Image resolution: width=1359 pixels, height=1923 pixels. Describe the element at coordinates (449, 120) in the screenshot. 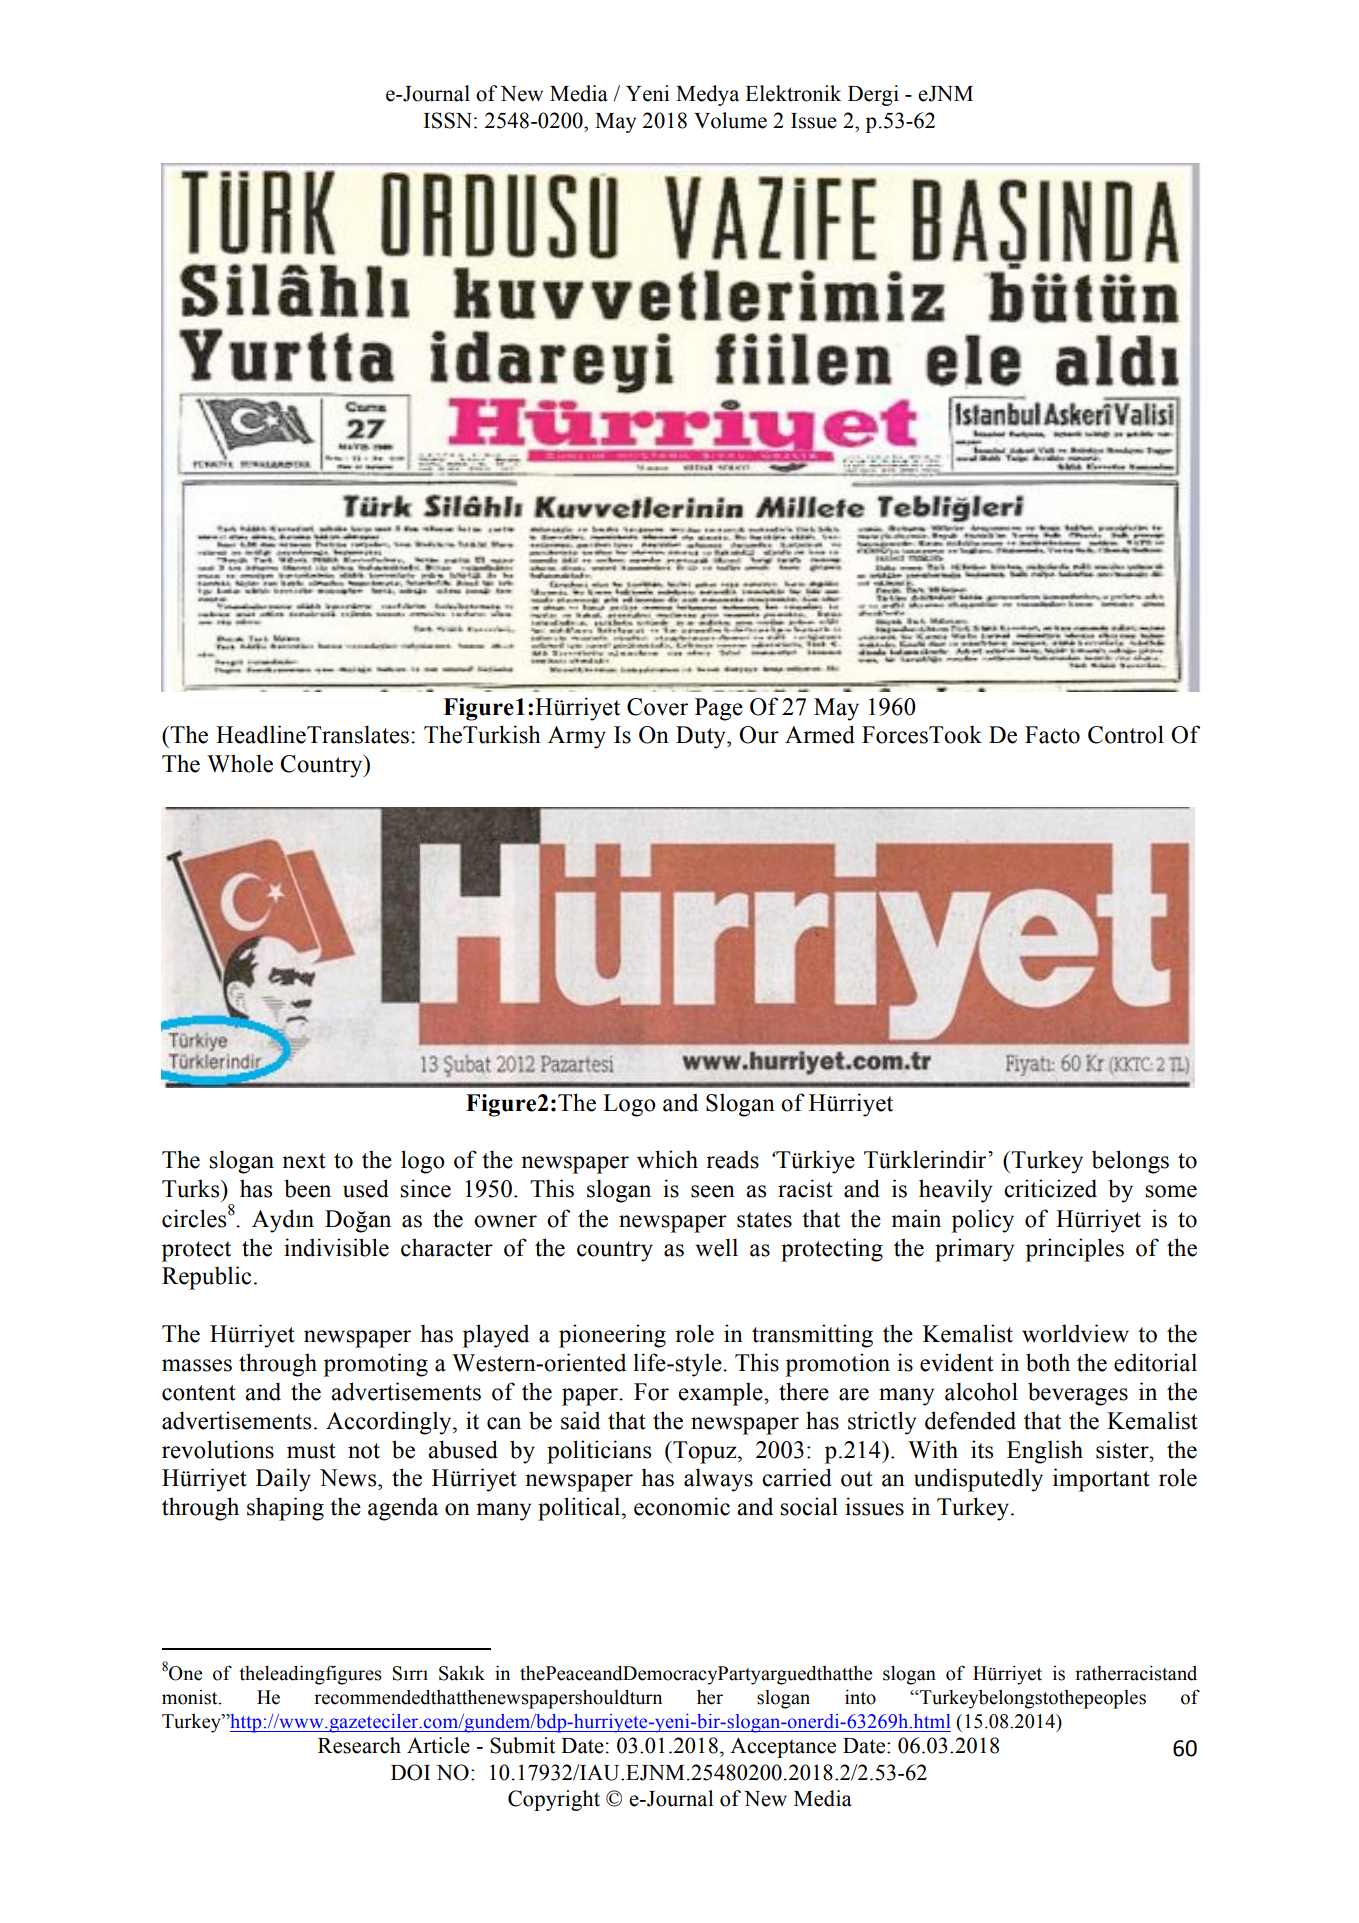

I see `ISSN` at that location.
